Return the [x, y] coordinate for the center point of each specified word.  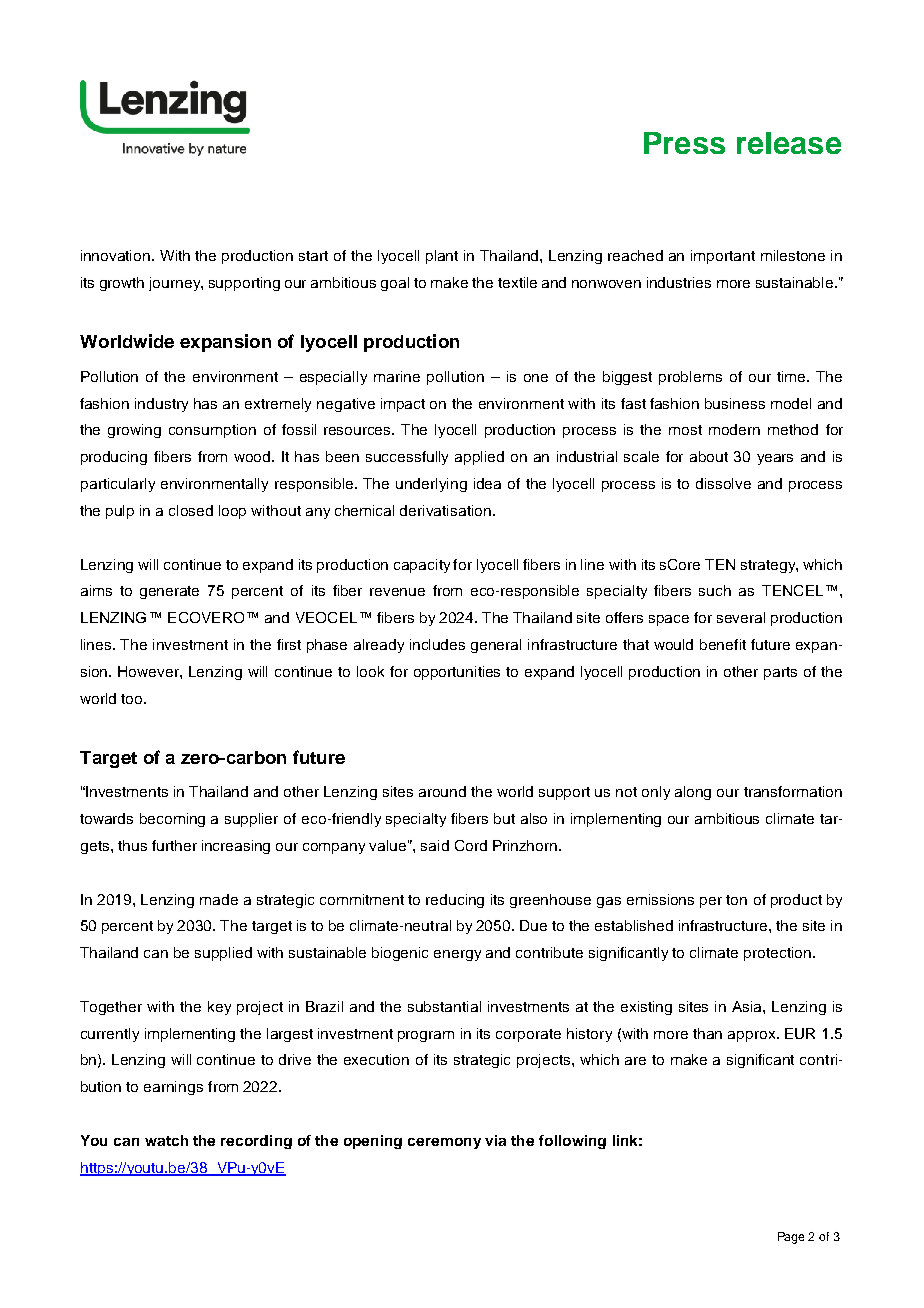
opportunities [457, 673]
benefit [723, 644]
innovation [117, 255]
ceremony [444, 1143]
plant [442, 257]
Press [684, 143]
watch [166, 1140]
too [133, 699]
